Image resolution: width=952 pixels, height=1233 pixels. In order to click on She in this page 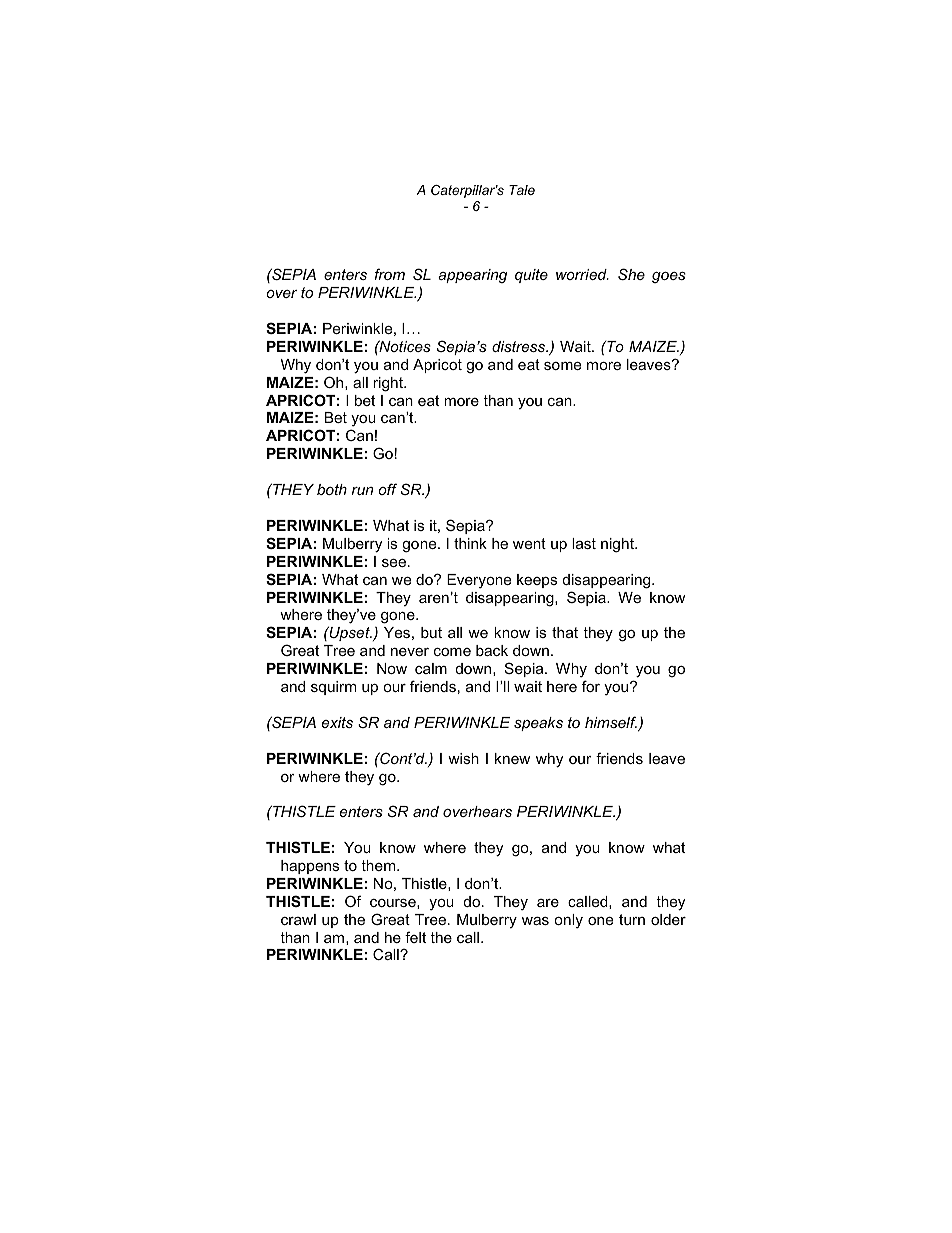, I will do `click(631, 274)`.
